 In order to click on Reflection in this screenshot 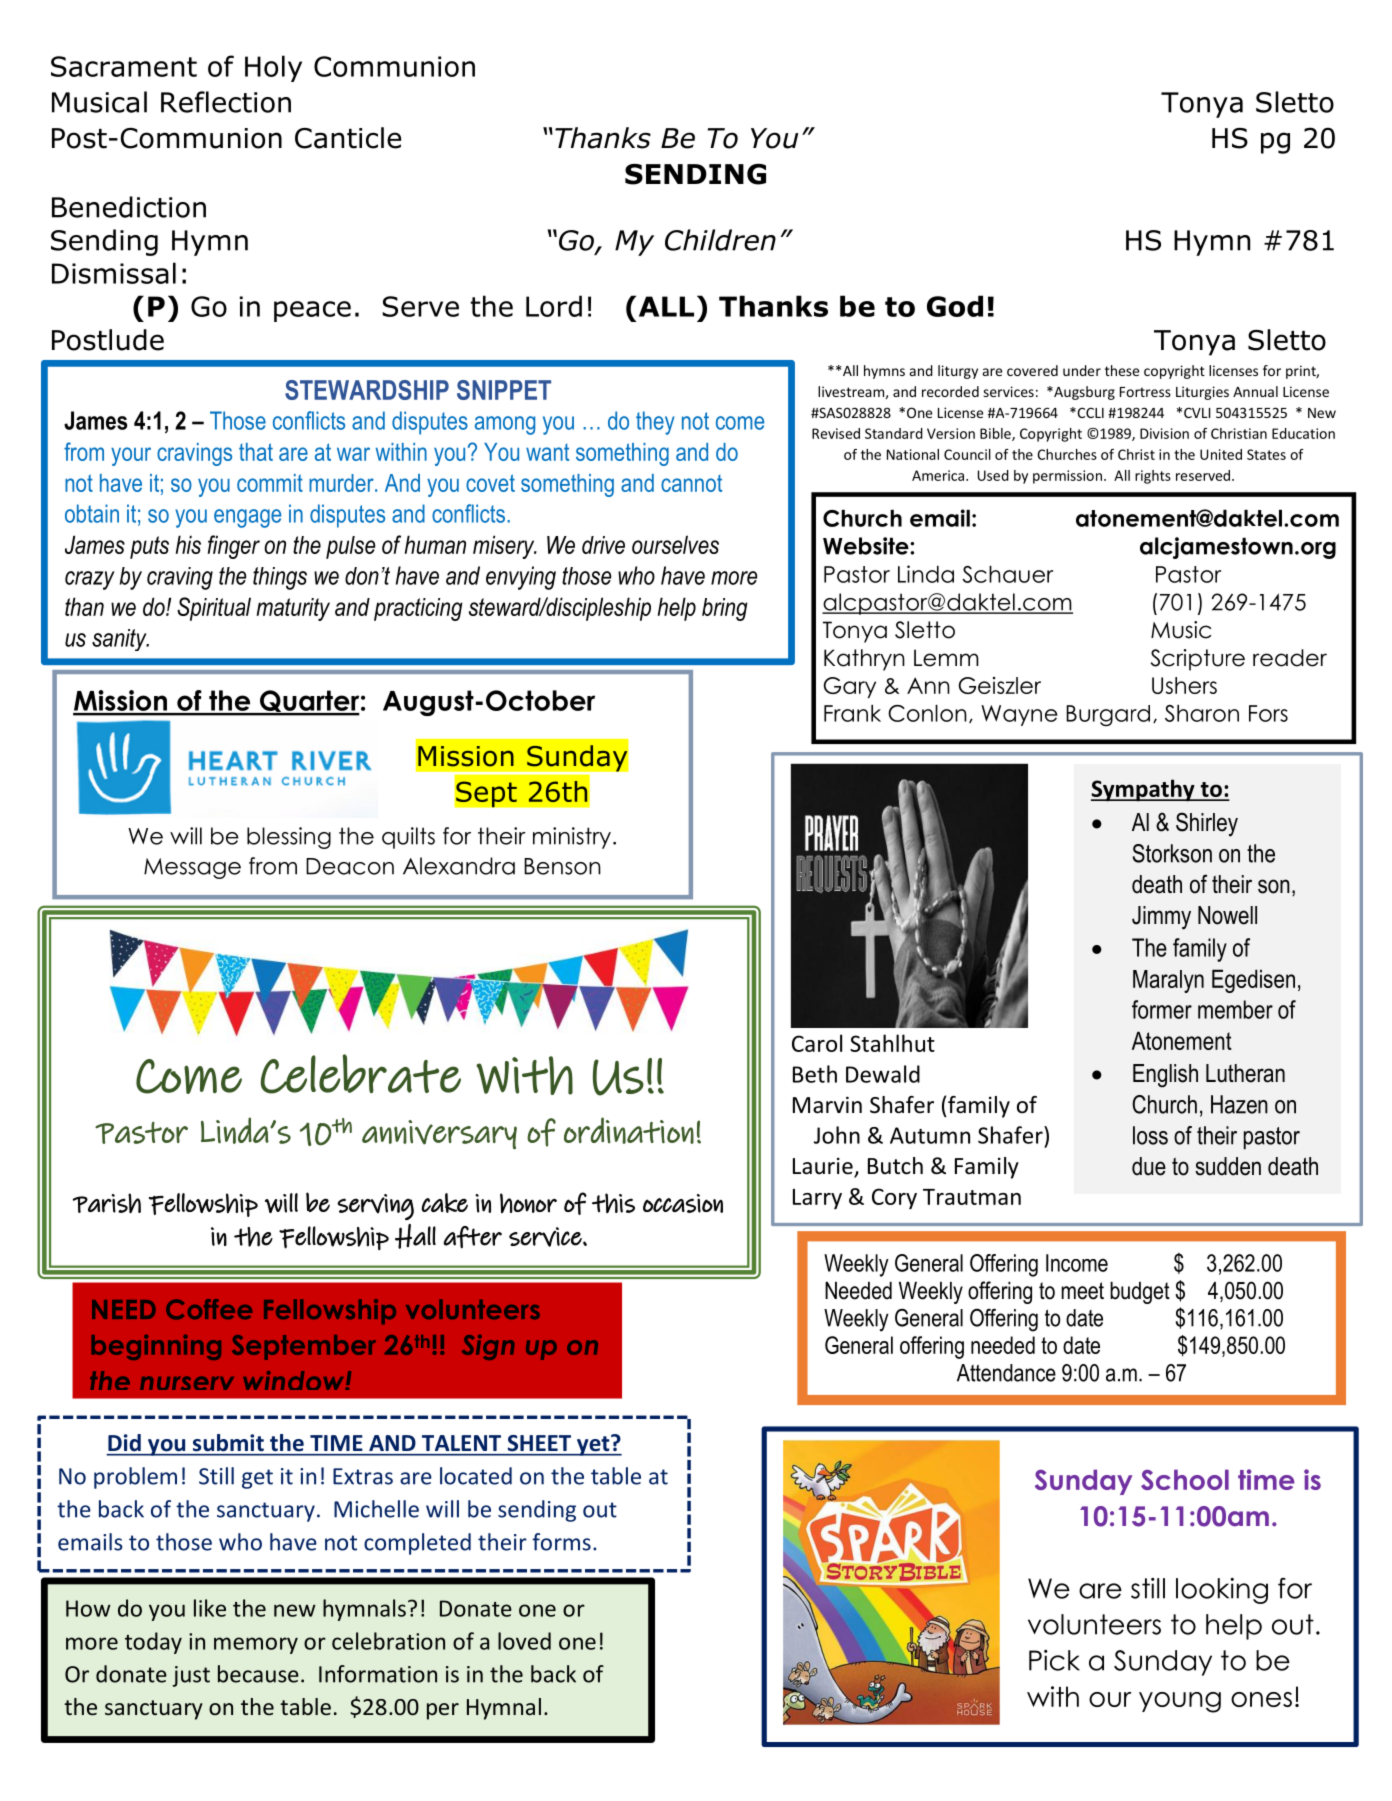, I will do `click(226, 102)`.
